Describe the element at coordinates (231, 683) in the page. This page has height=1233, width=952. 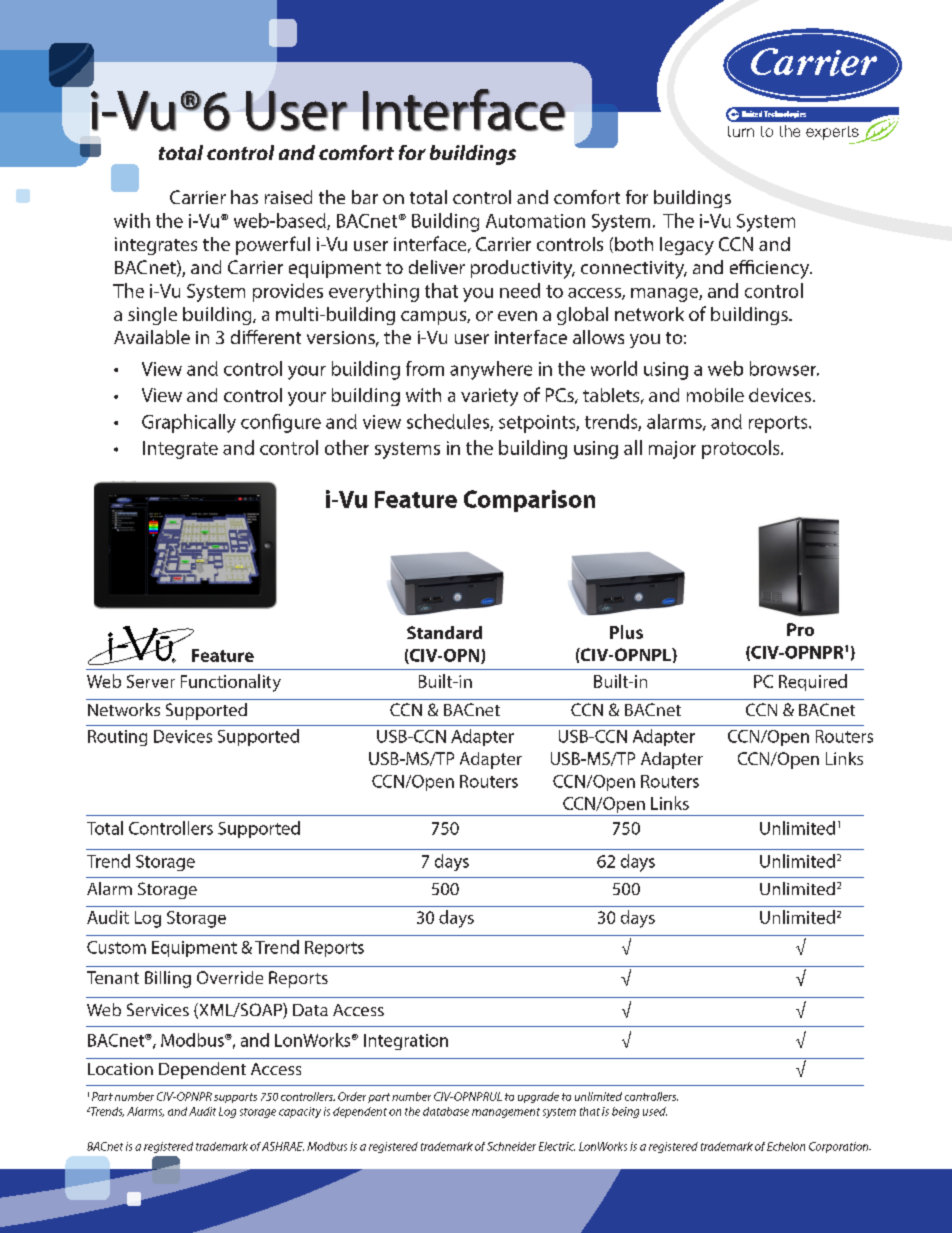
I see `Functionality` at that location.
